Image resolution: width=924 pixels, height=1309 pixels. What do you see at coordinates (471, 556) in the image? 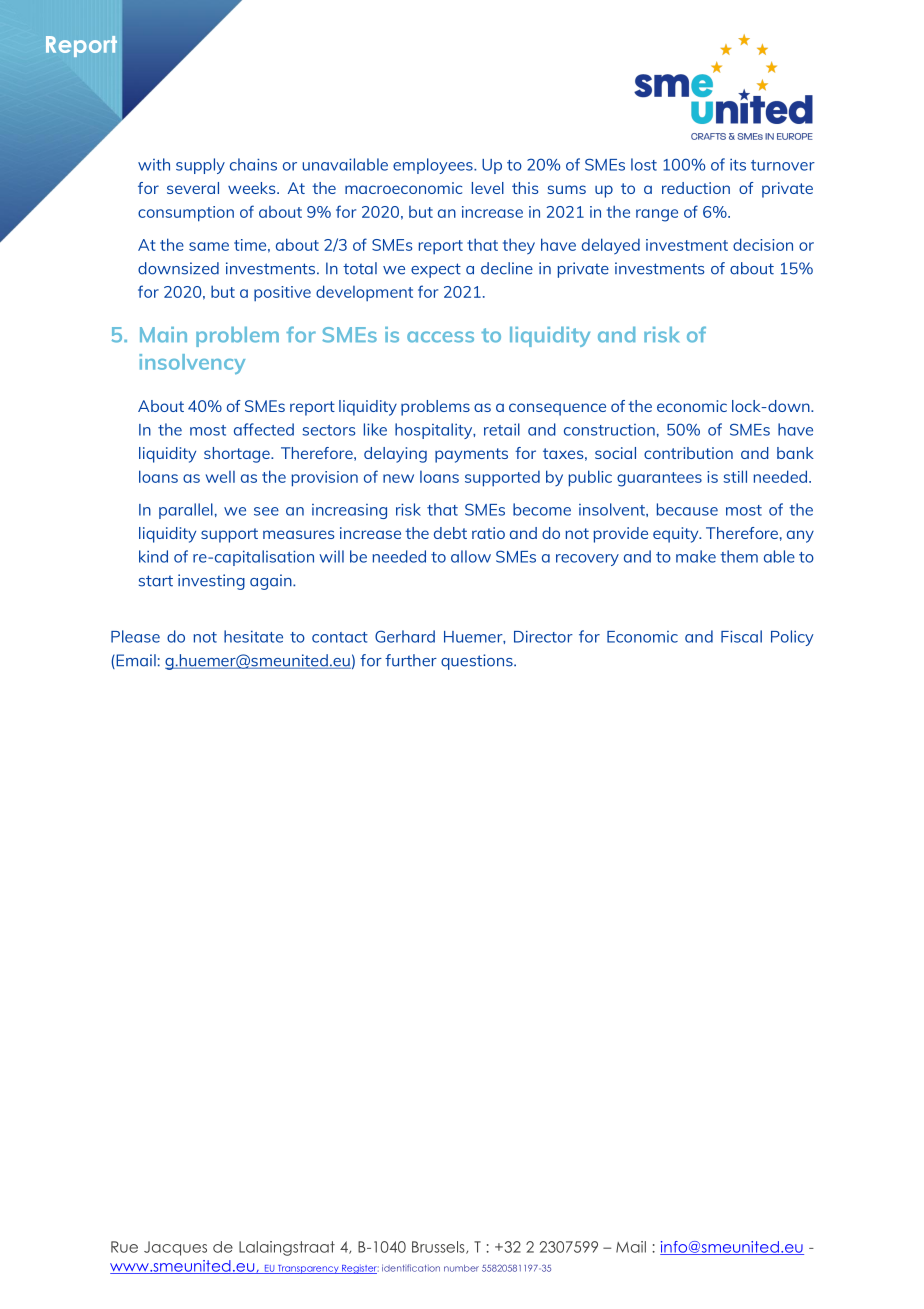
I see `allow` at bounding box center [471, 556].
